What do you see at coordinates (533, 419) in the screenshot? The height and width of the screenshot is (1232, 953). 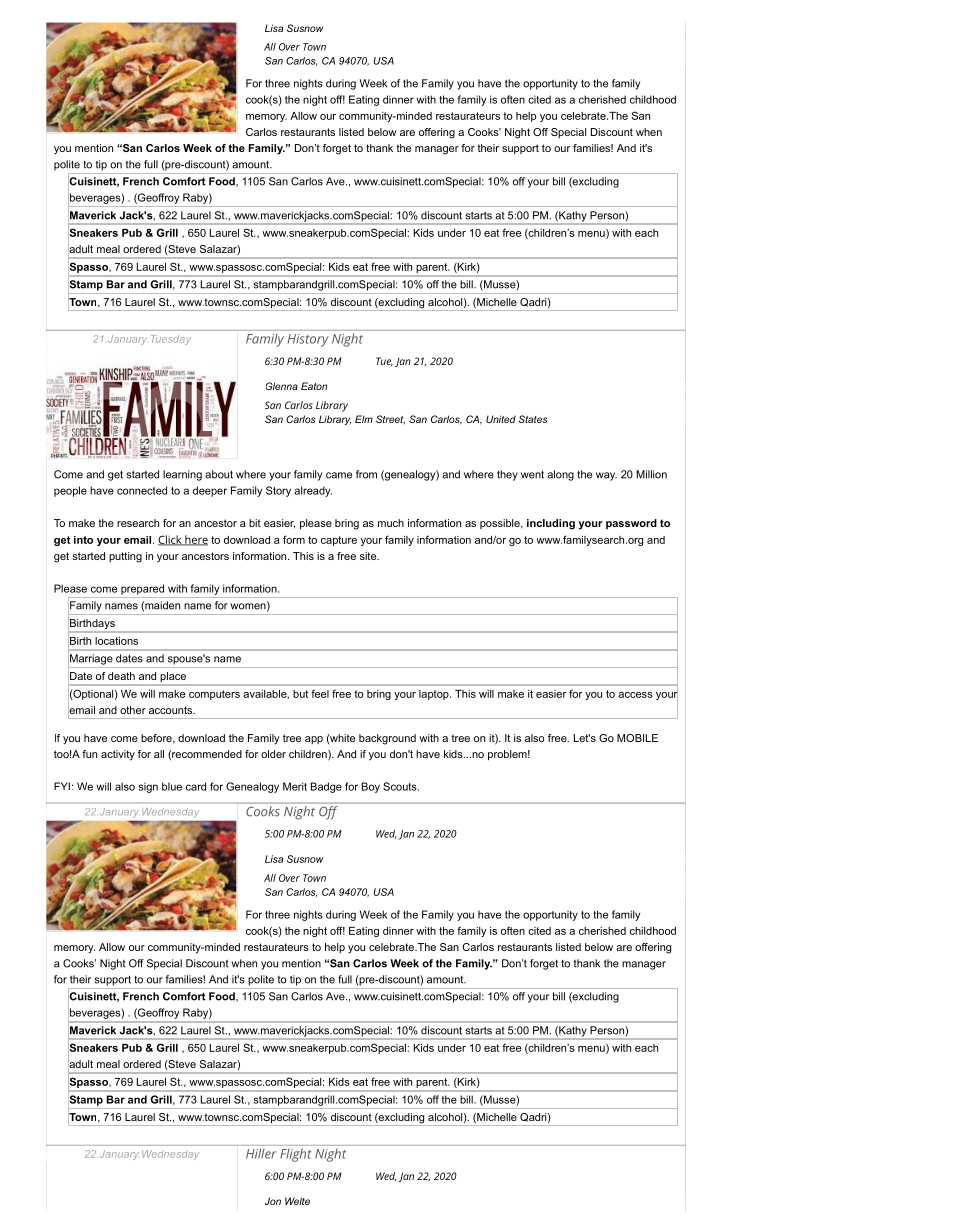 I see `States` at bounding box center [533, 419].
